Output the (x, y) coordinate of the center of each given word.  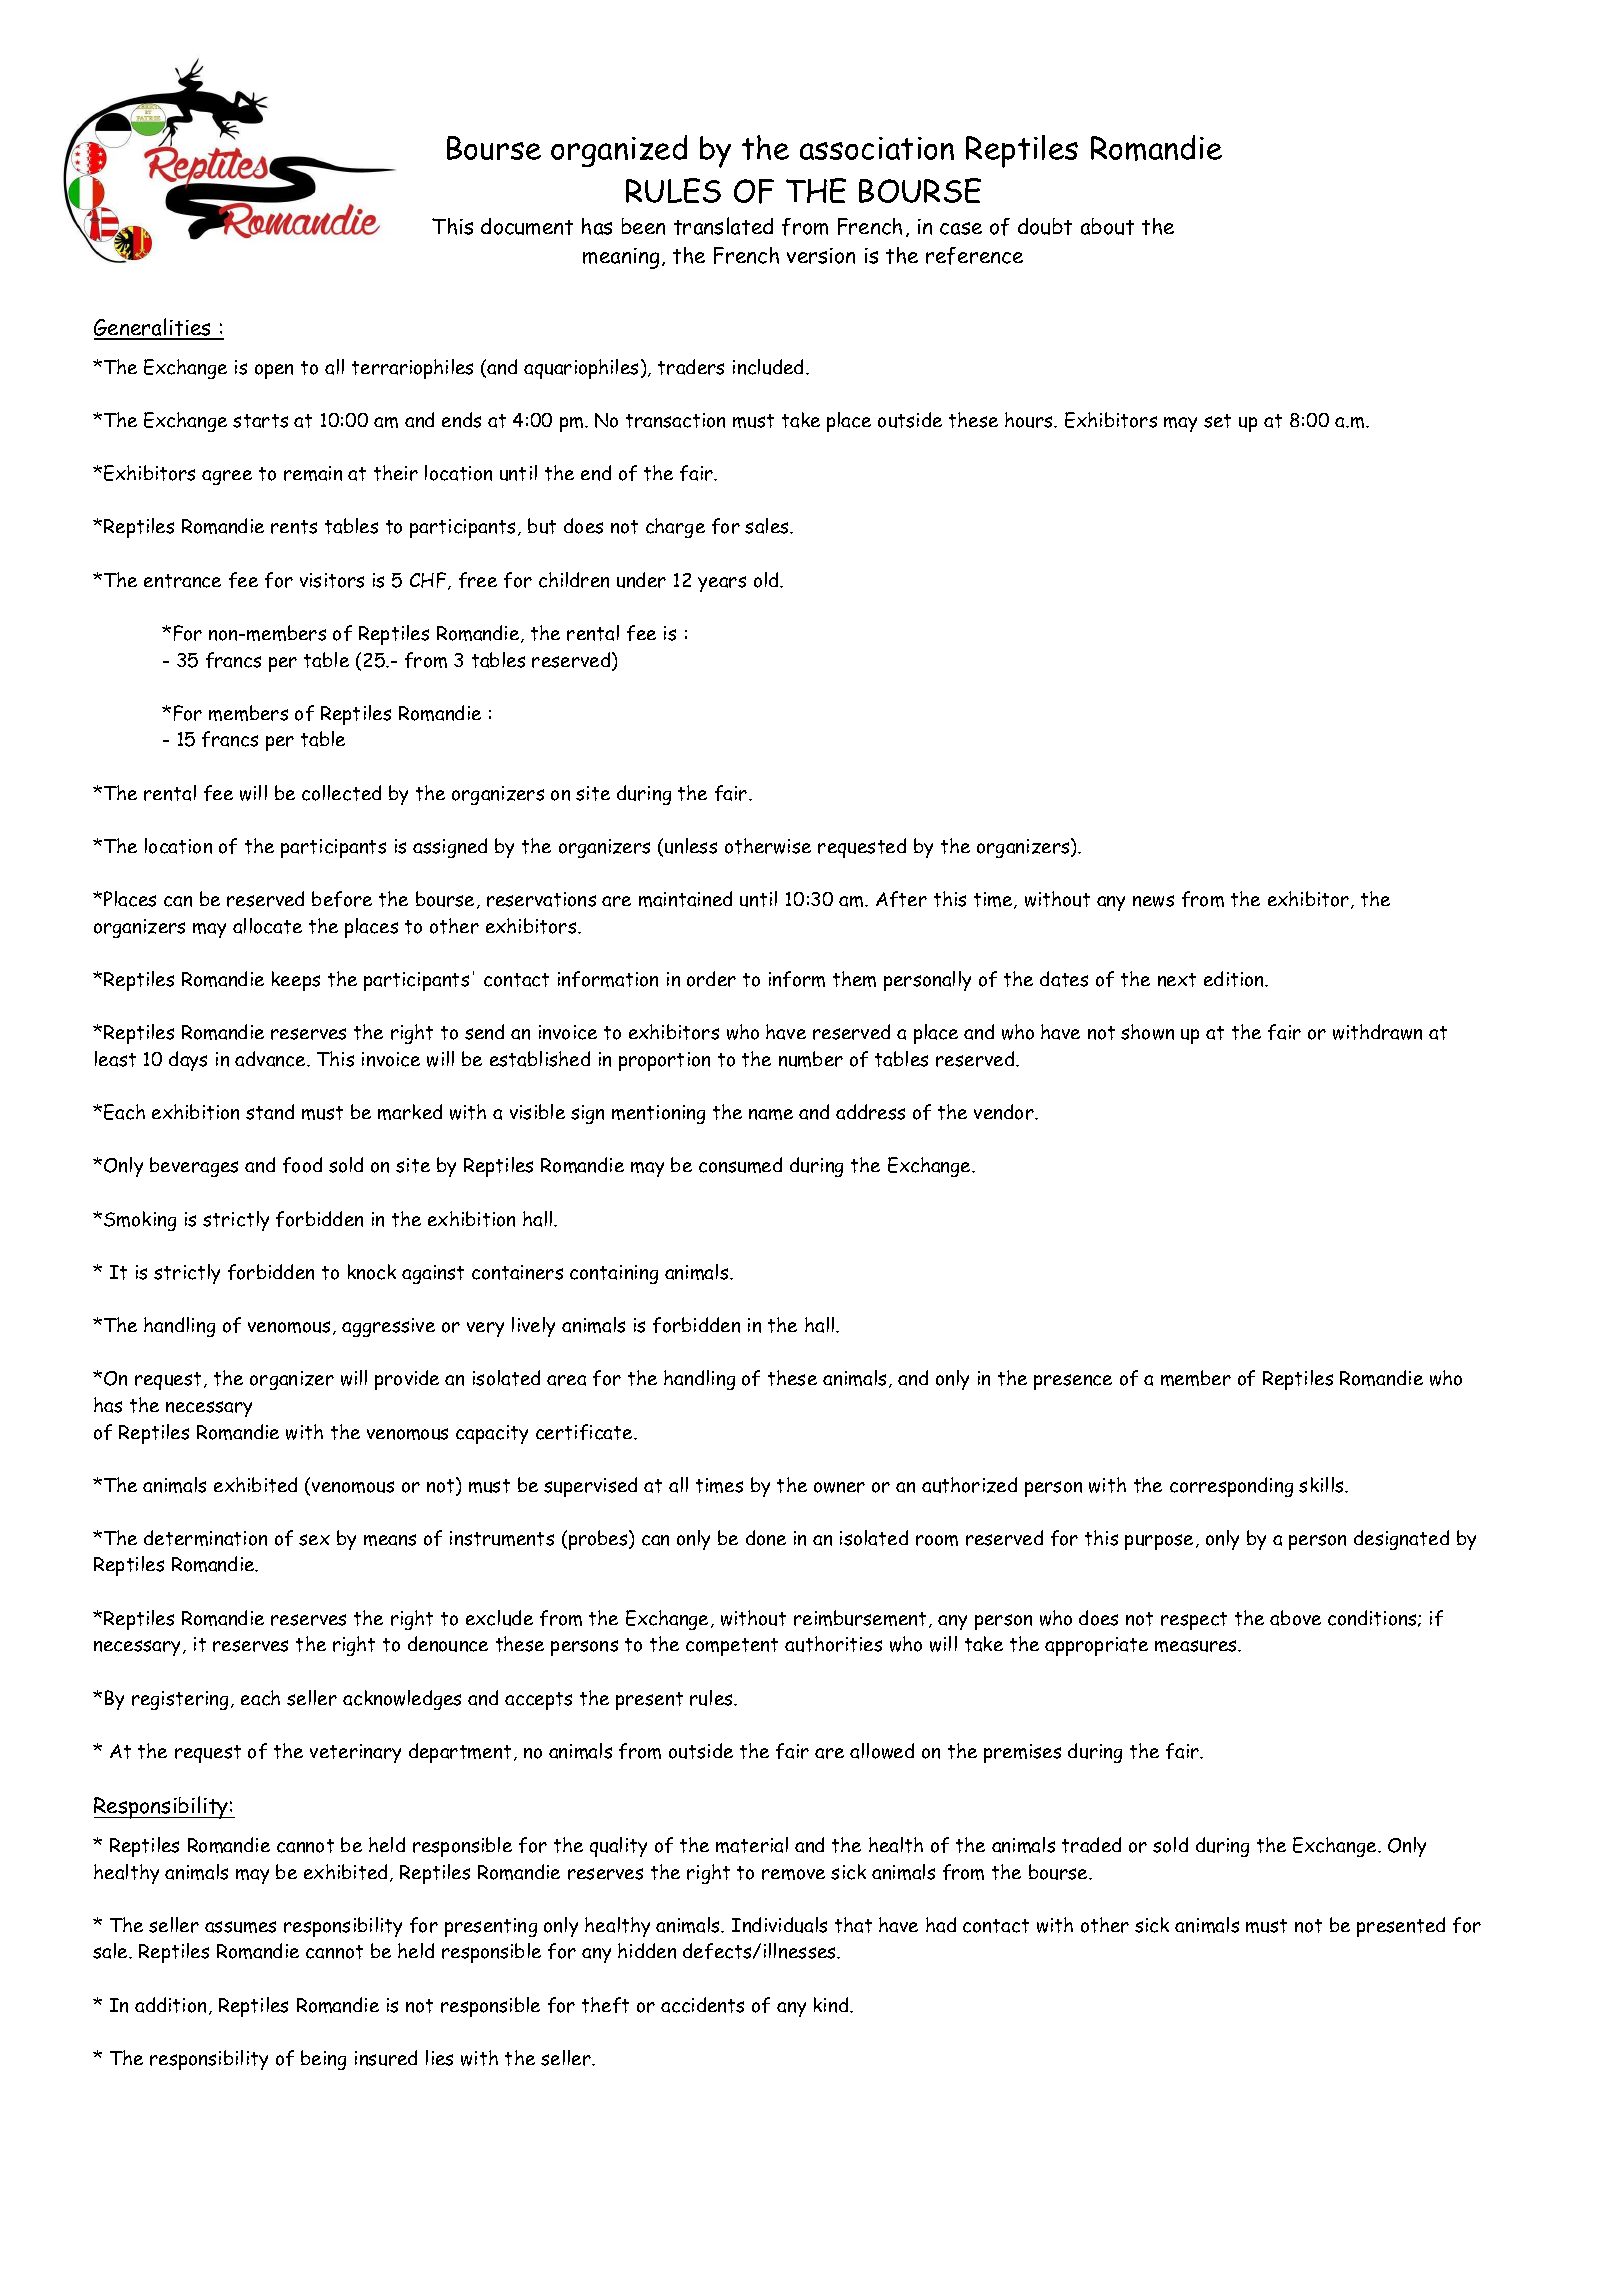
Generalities (154, 328)
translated (723, 226)
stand (270, 1112)
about (1107, 226)
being (323, 2060)
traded (1091, 1845)
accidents (702, 2005)
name (771, 1114)
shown (1147, 1032)
